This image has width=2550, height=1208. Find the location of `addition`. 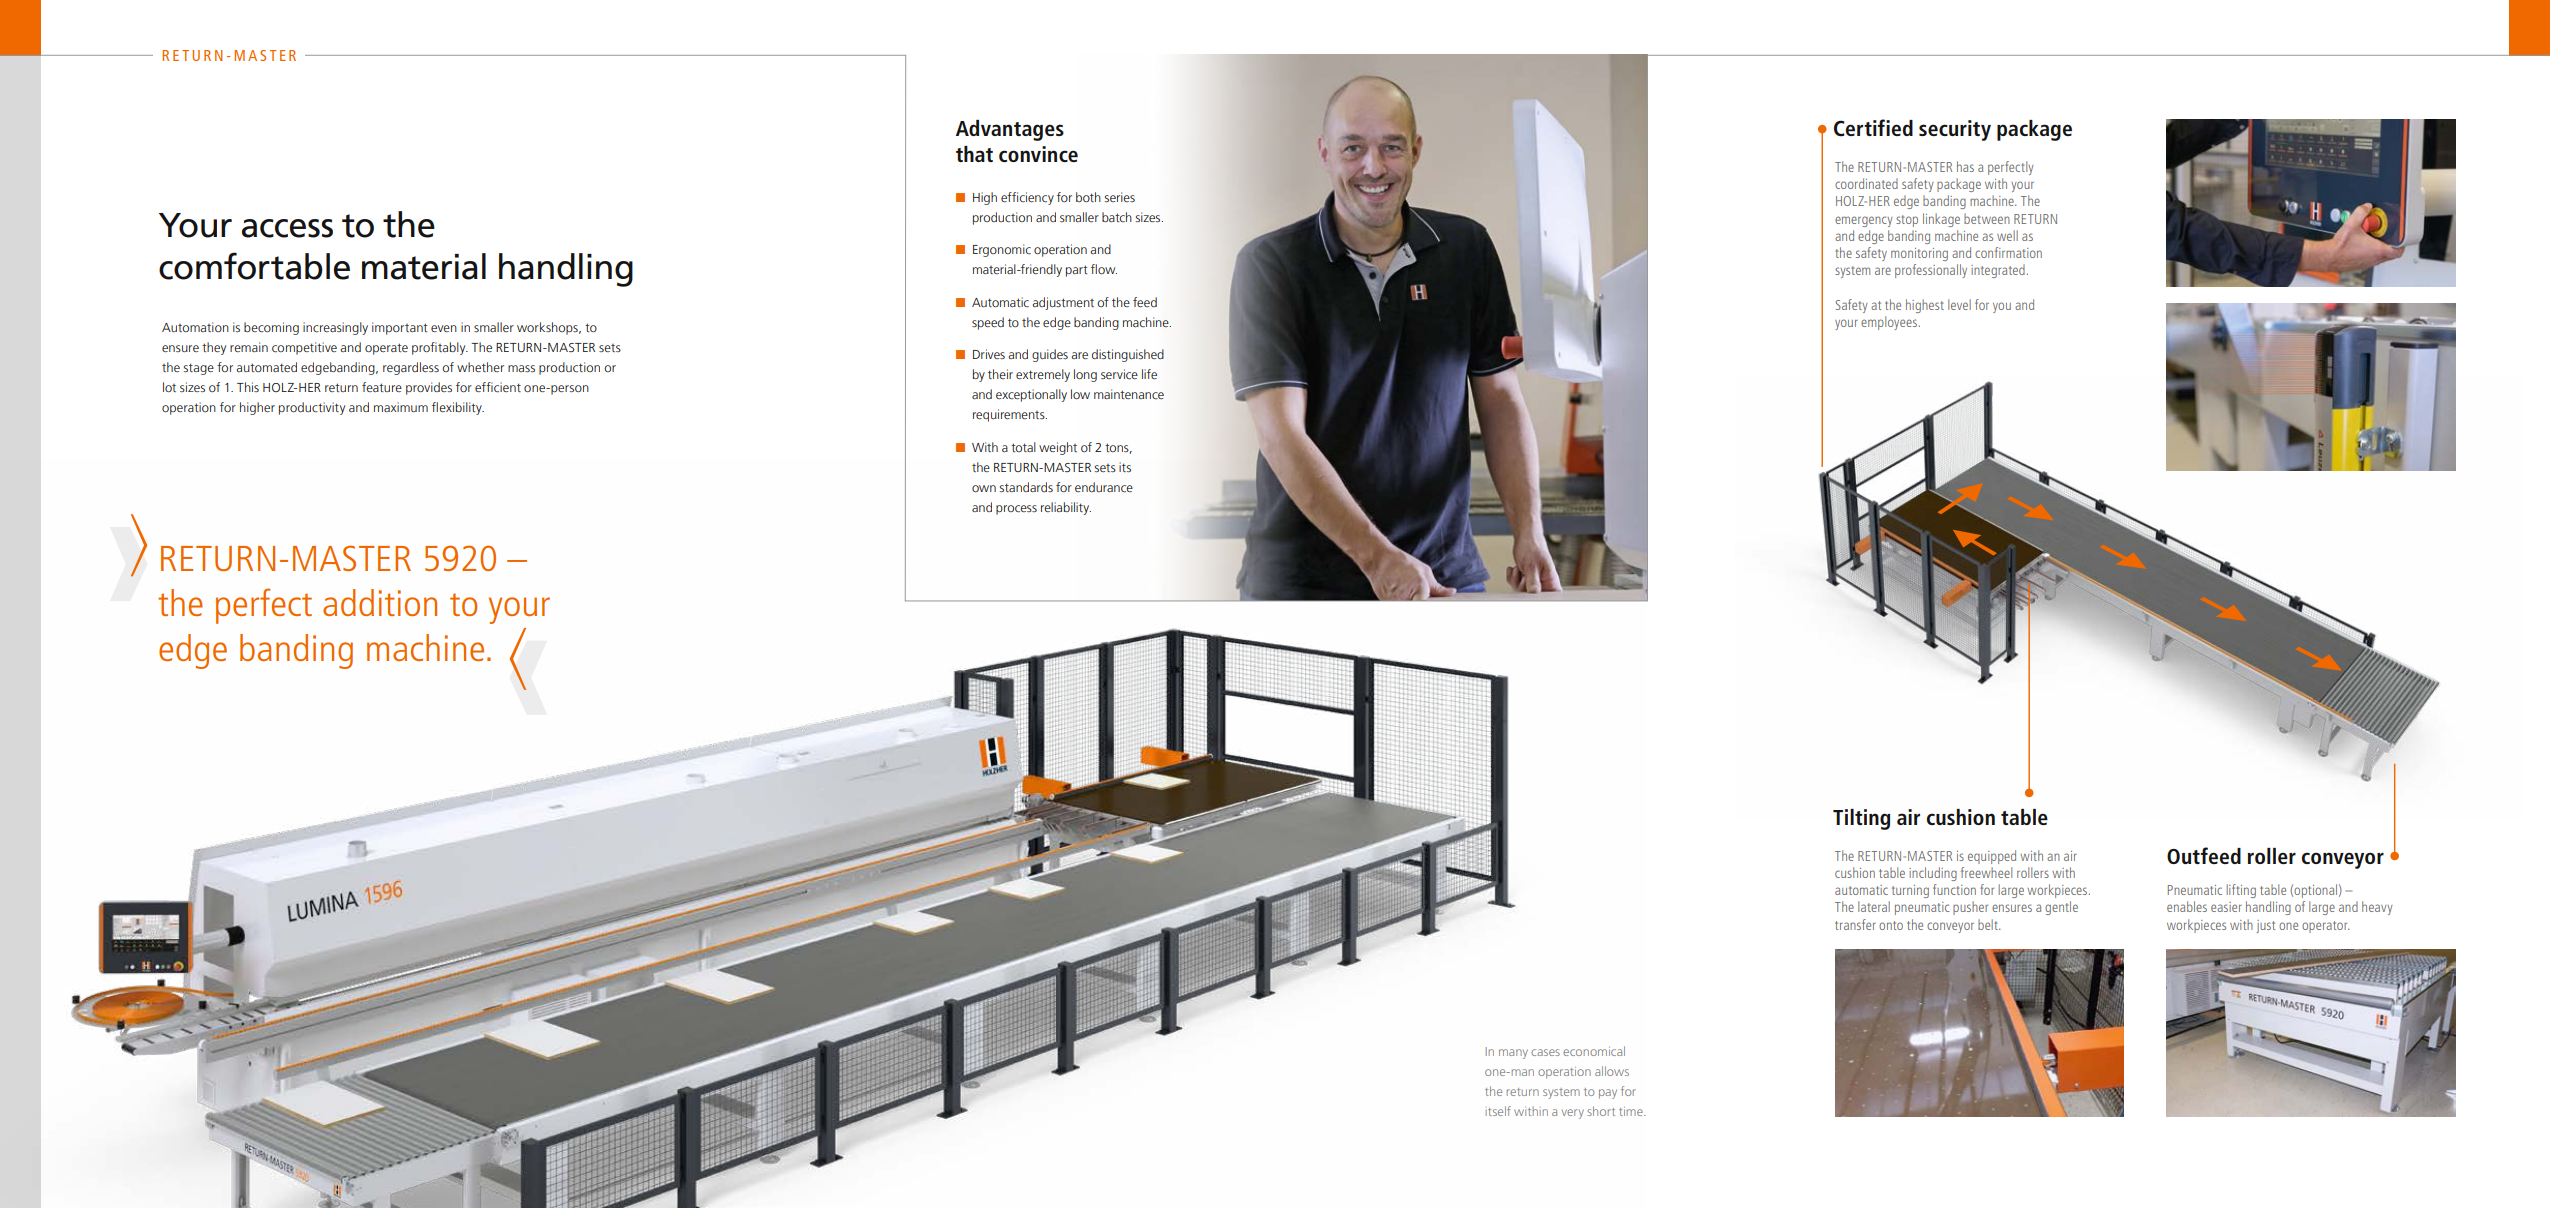

addition is located at coordinates (380, 602).
